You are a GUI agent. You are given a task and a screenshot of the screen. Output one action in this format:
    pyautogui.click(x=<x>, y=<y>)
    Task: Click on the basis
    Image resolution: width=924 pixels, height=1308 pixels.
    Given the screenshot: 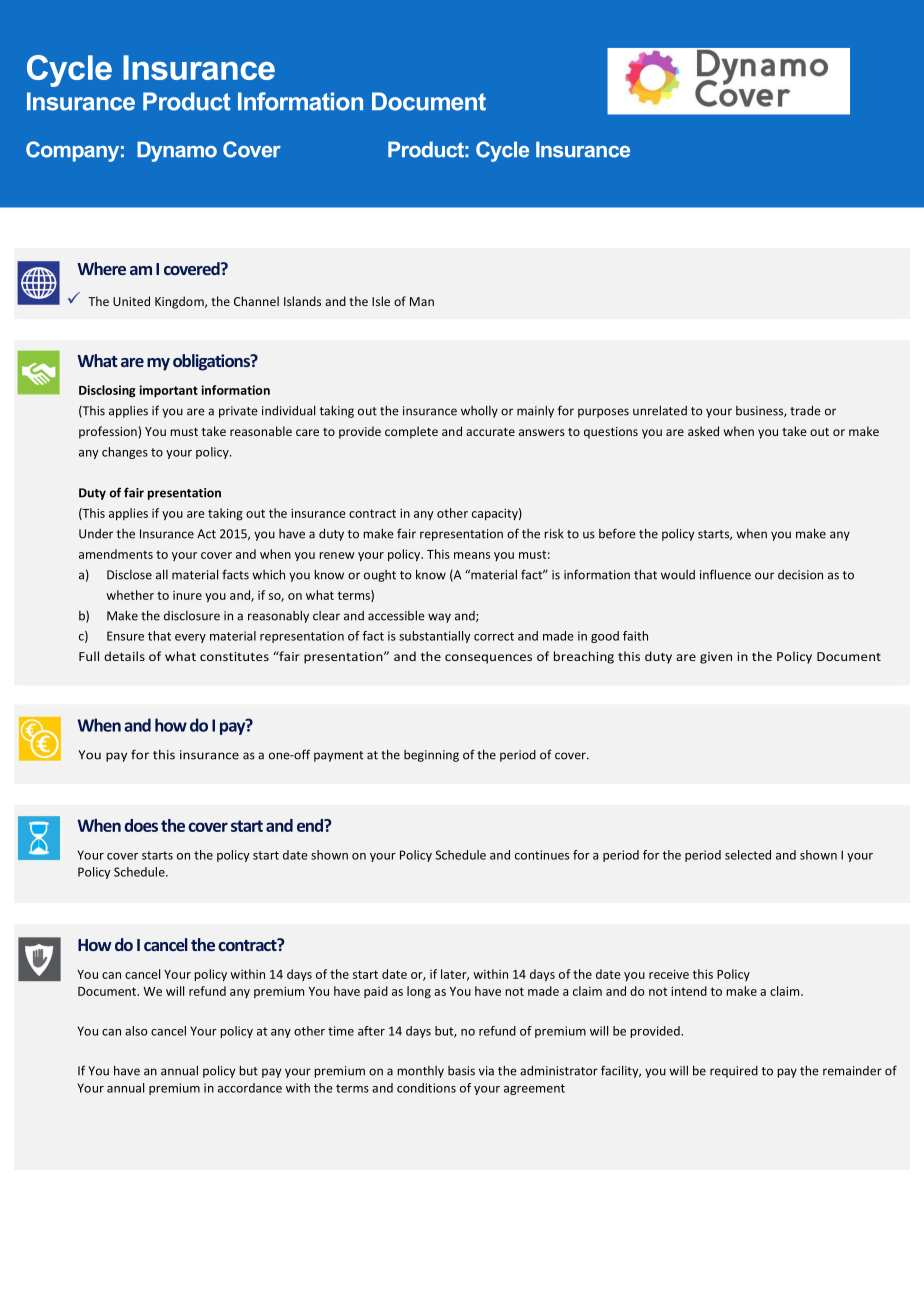 What is the action you would take?
    pyautogui.click(x=461, y=1071)
